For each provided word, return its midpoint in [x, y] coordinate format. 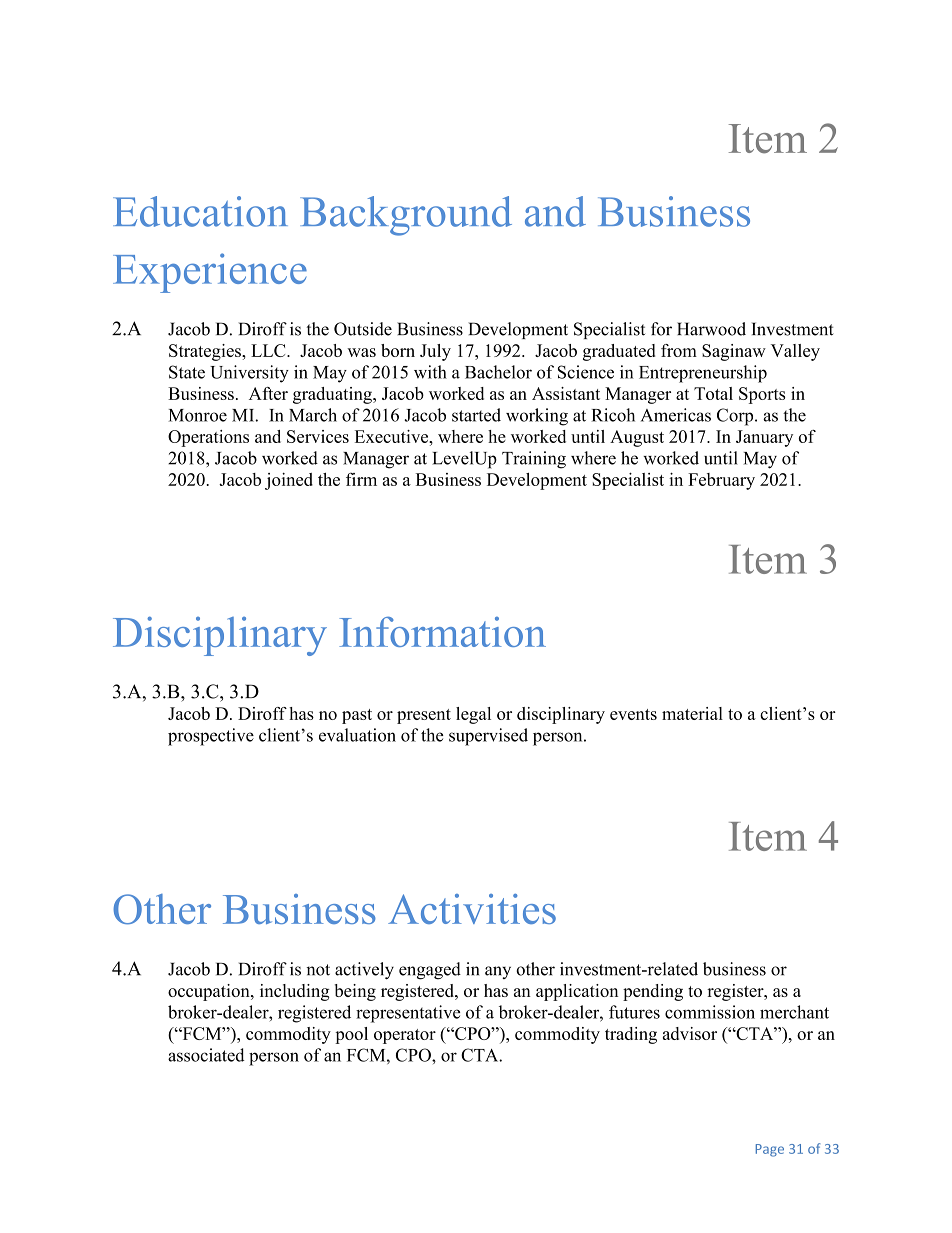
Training [534, 460]
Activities [472, 909]
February [721, 481]
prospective [211, 737]
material [692, 713]
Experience [210, 273]
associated [206, 1055]
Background [406, 216]
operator [405, 1036]
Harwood [711, 329]
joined [289, 481]
